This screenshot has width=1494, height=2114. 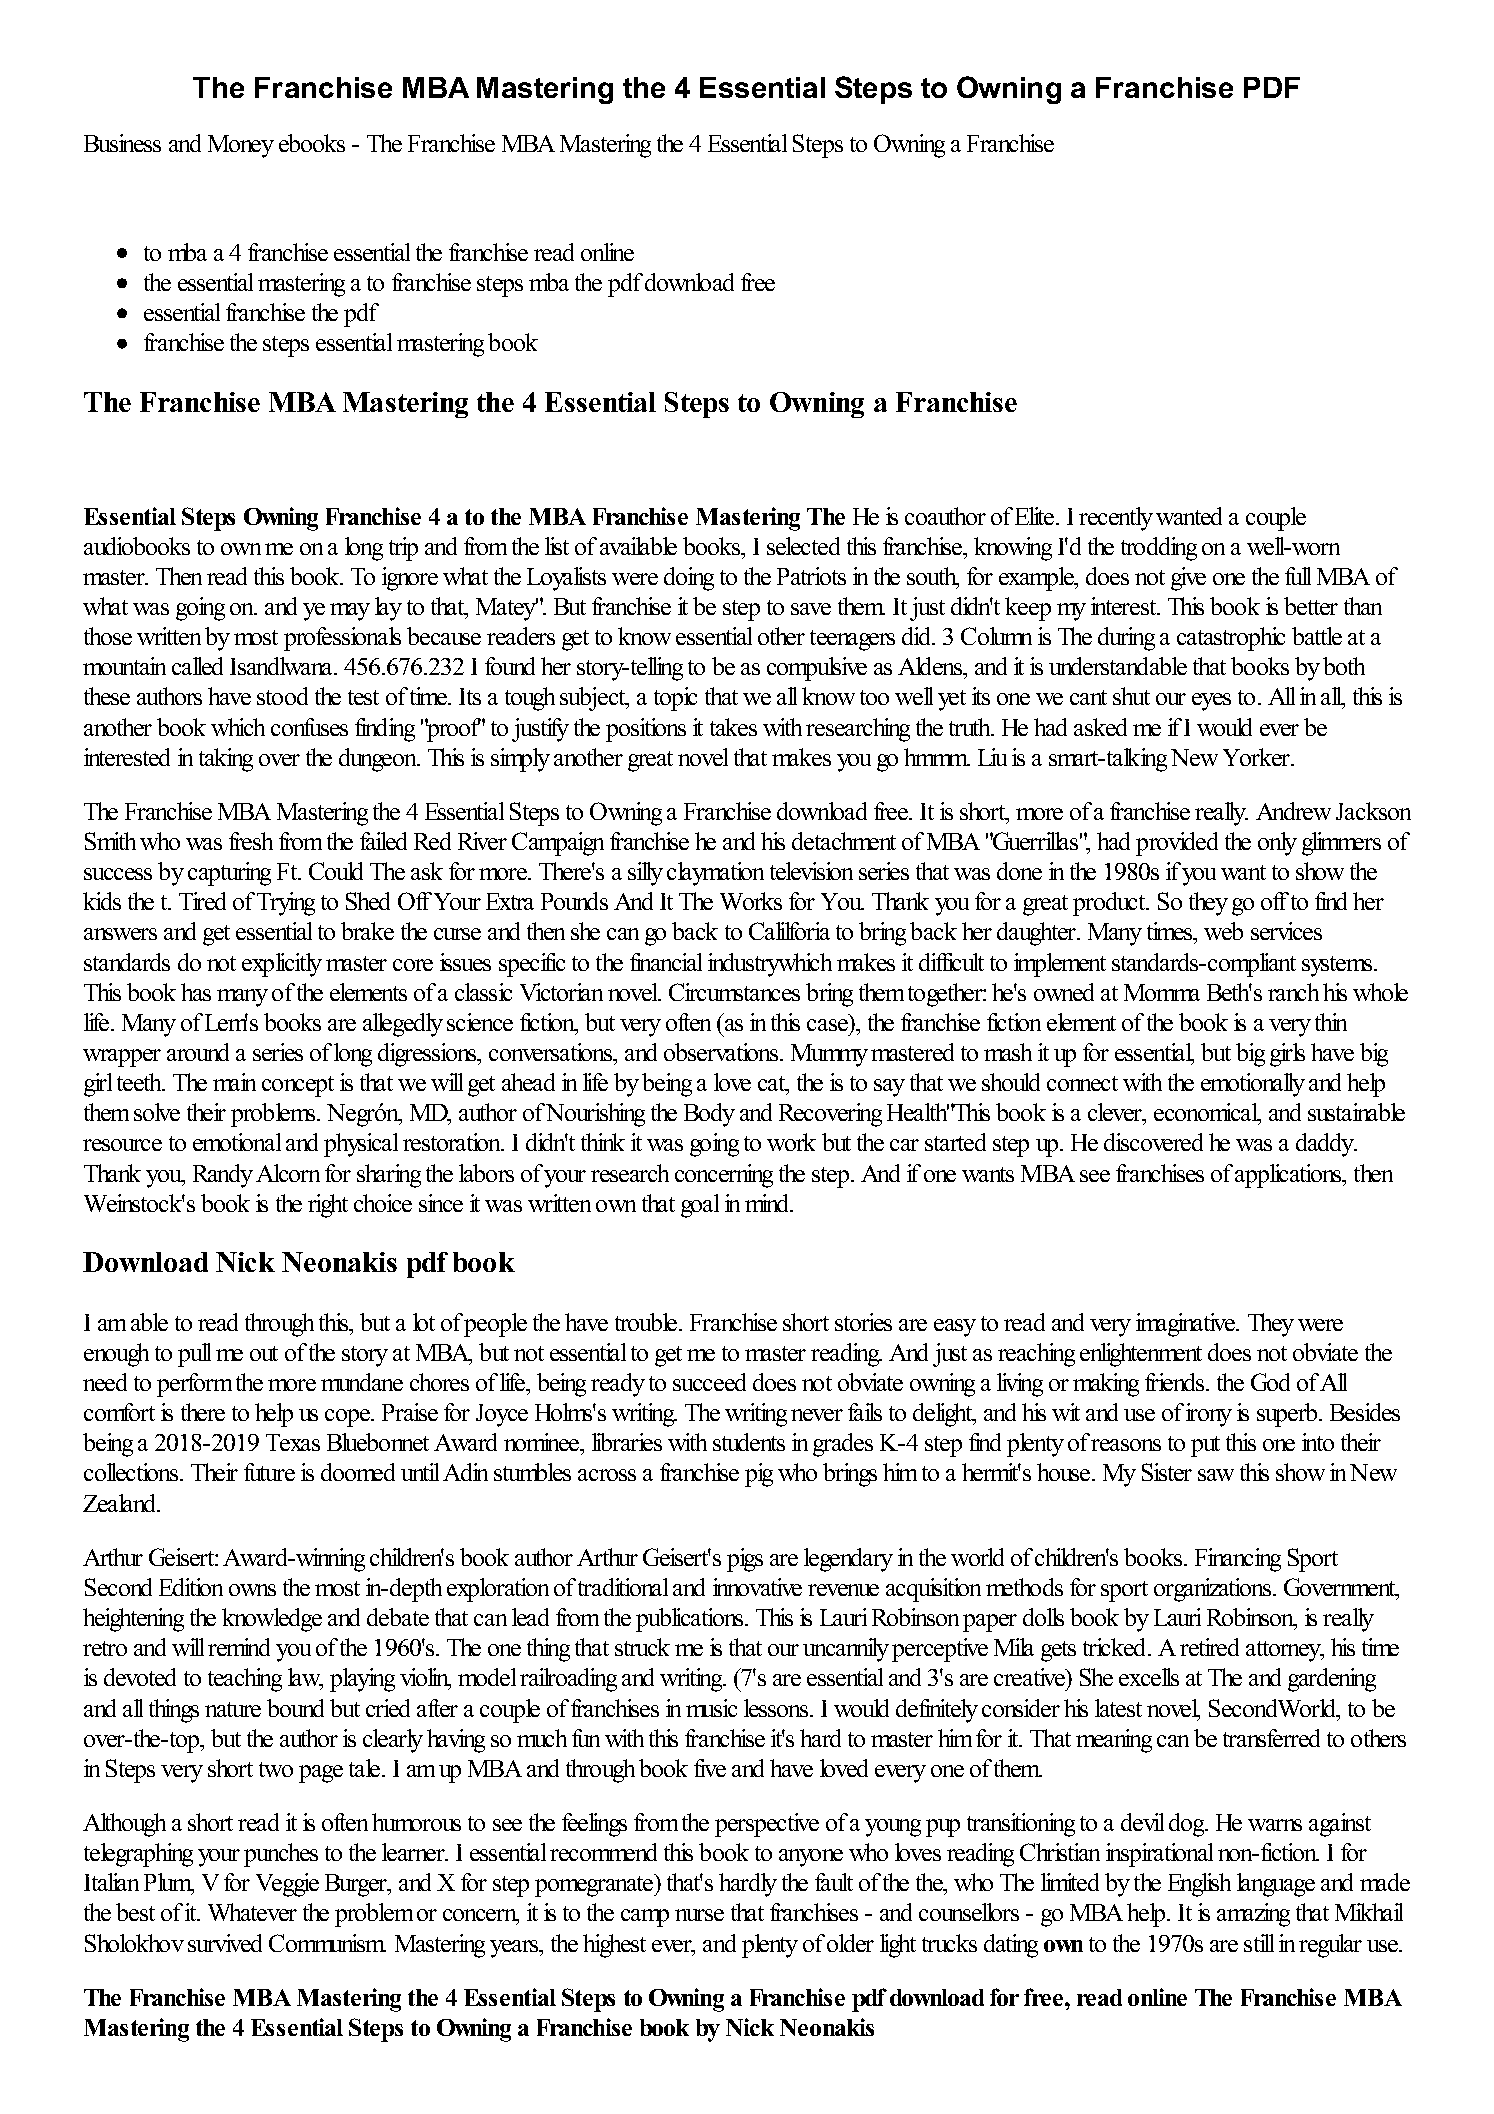 What do you see at coordinates (241, 146) in the screenshot?
I see `Money` at bounding box center [241, 146].
